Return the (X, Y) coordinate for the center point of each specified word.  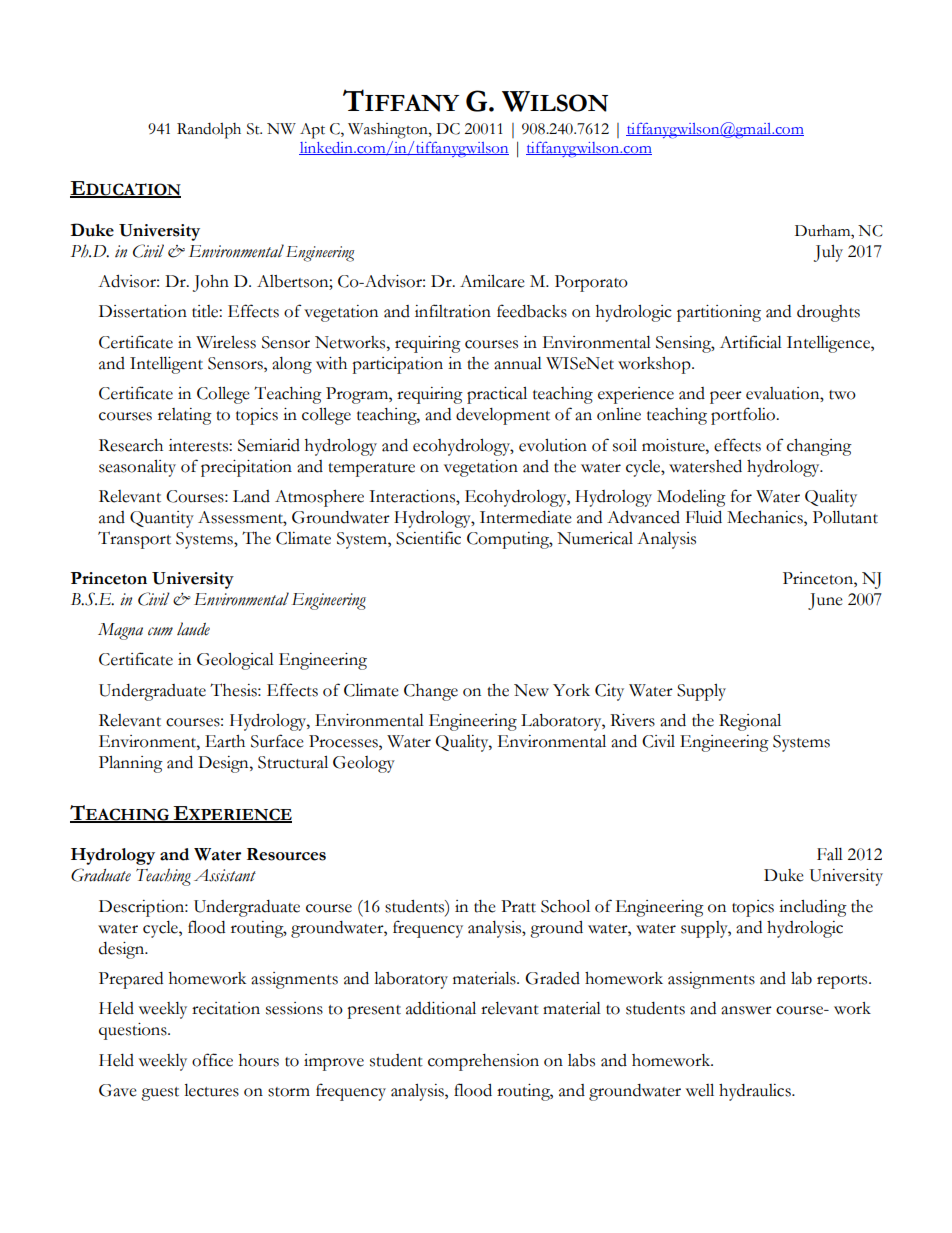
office (212, 1060)
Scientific (428, 538)
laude (193, 629)
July (828, 253)
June (825, 601)
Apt (312, 131)
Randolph (209, 131)
